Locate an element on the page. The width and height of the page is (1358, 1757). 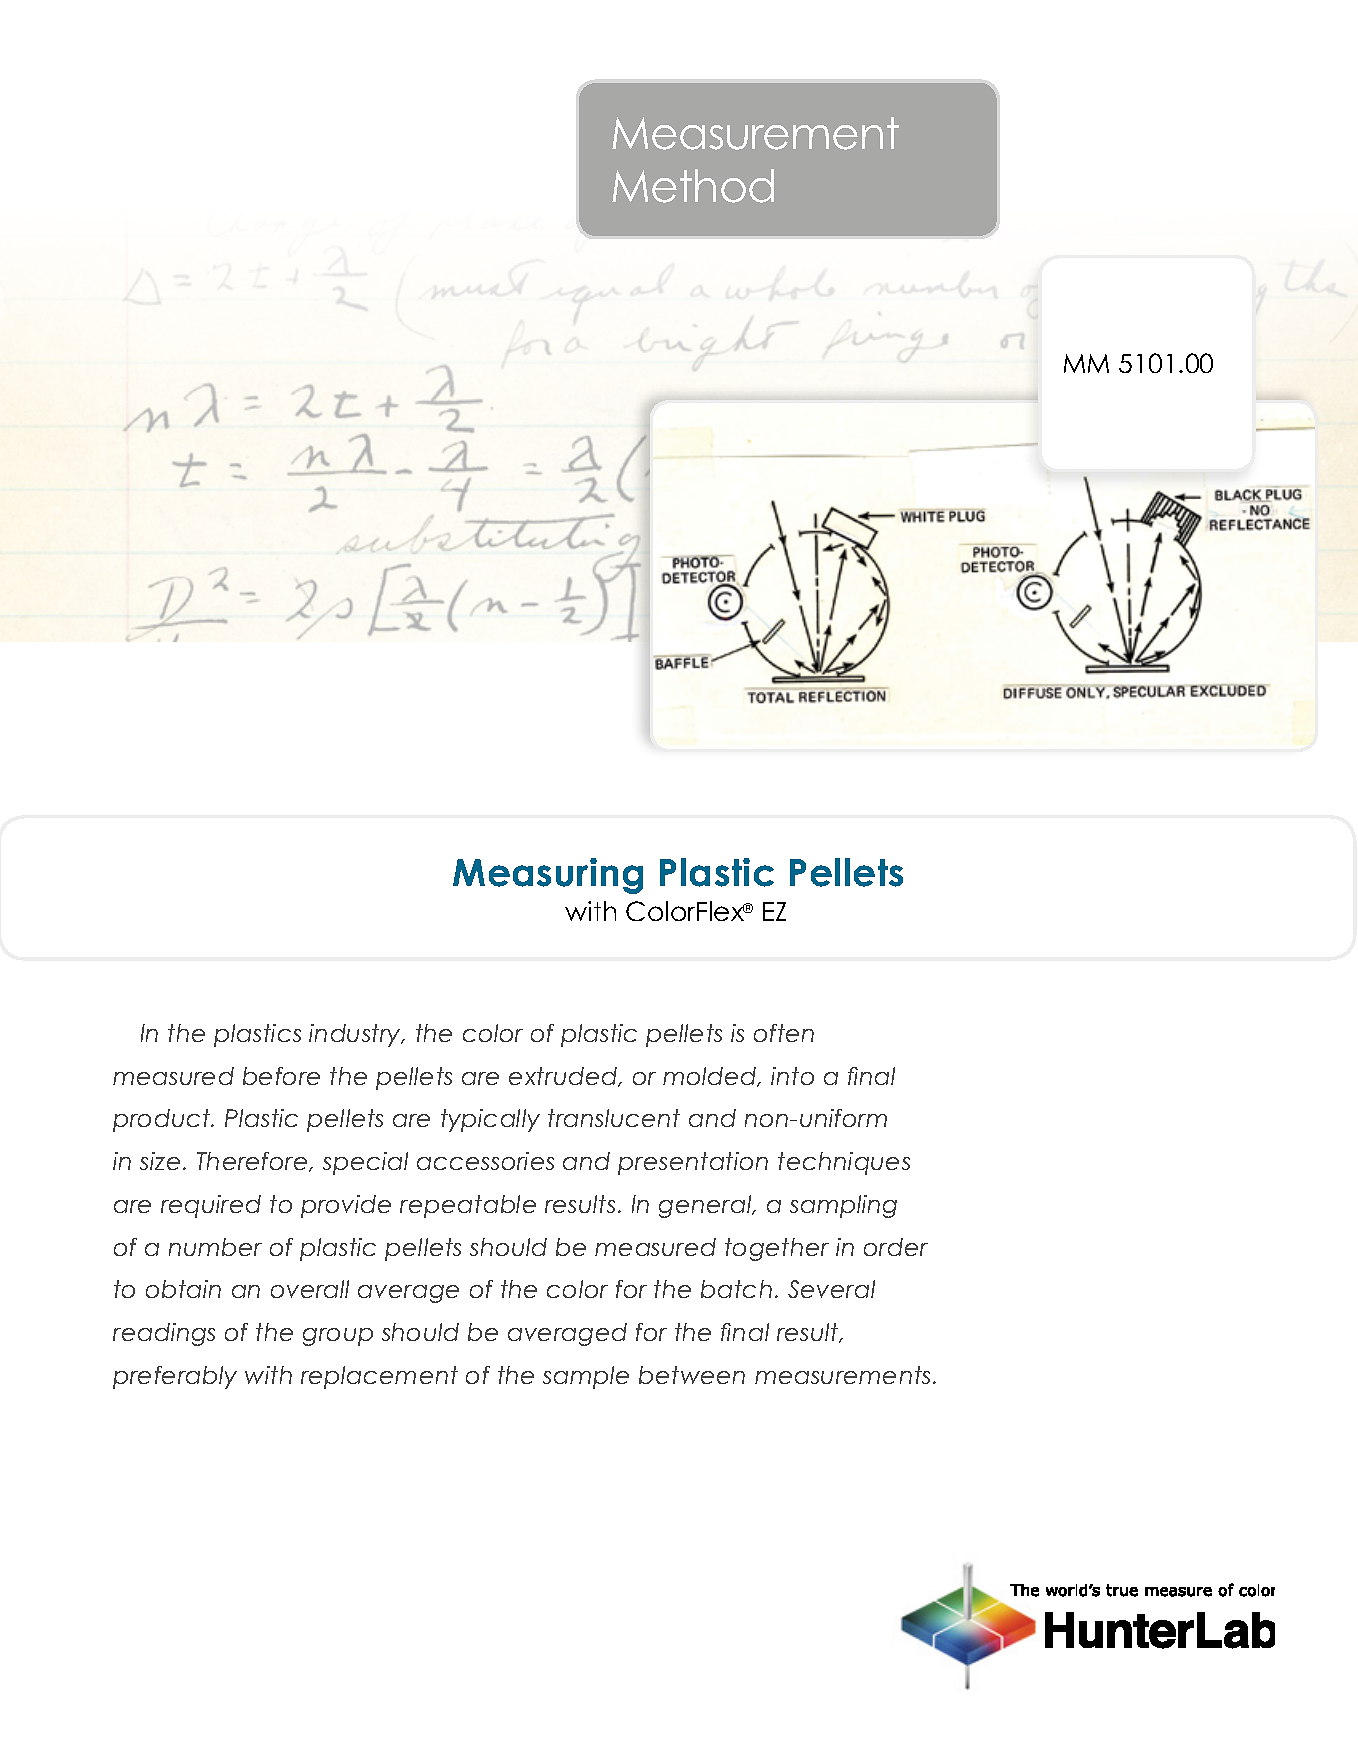
often is located at coordinates (784, 1033).
